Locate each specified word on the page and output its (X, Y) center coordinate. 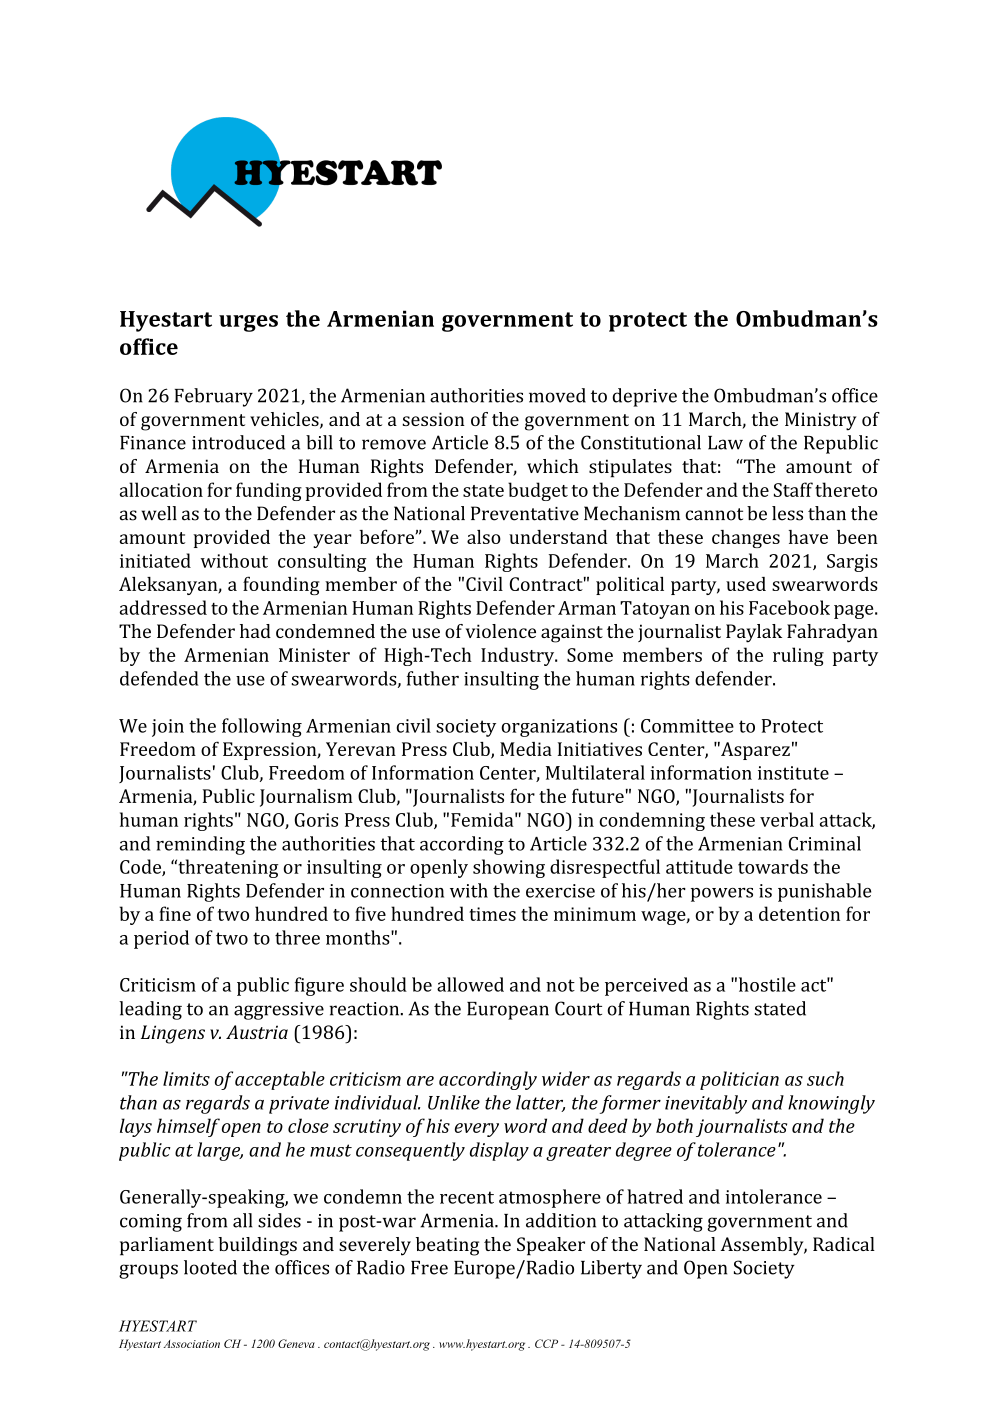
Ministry (821, 421)
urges (248, 323)
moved (557, 395)
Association (191, 1344)
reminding (200, 845)
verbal (787, 819)
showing (509, 868)
